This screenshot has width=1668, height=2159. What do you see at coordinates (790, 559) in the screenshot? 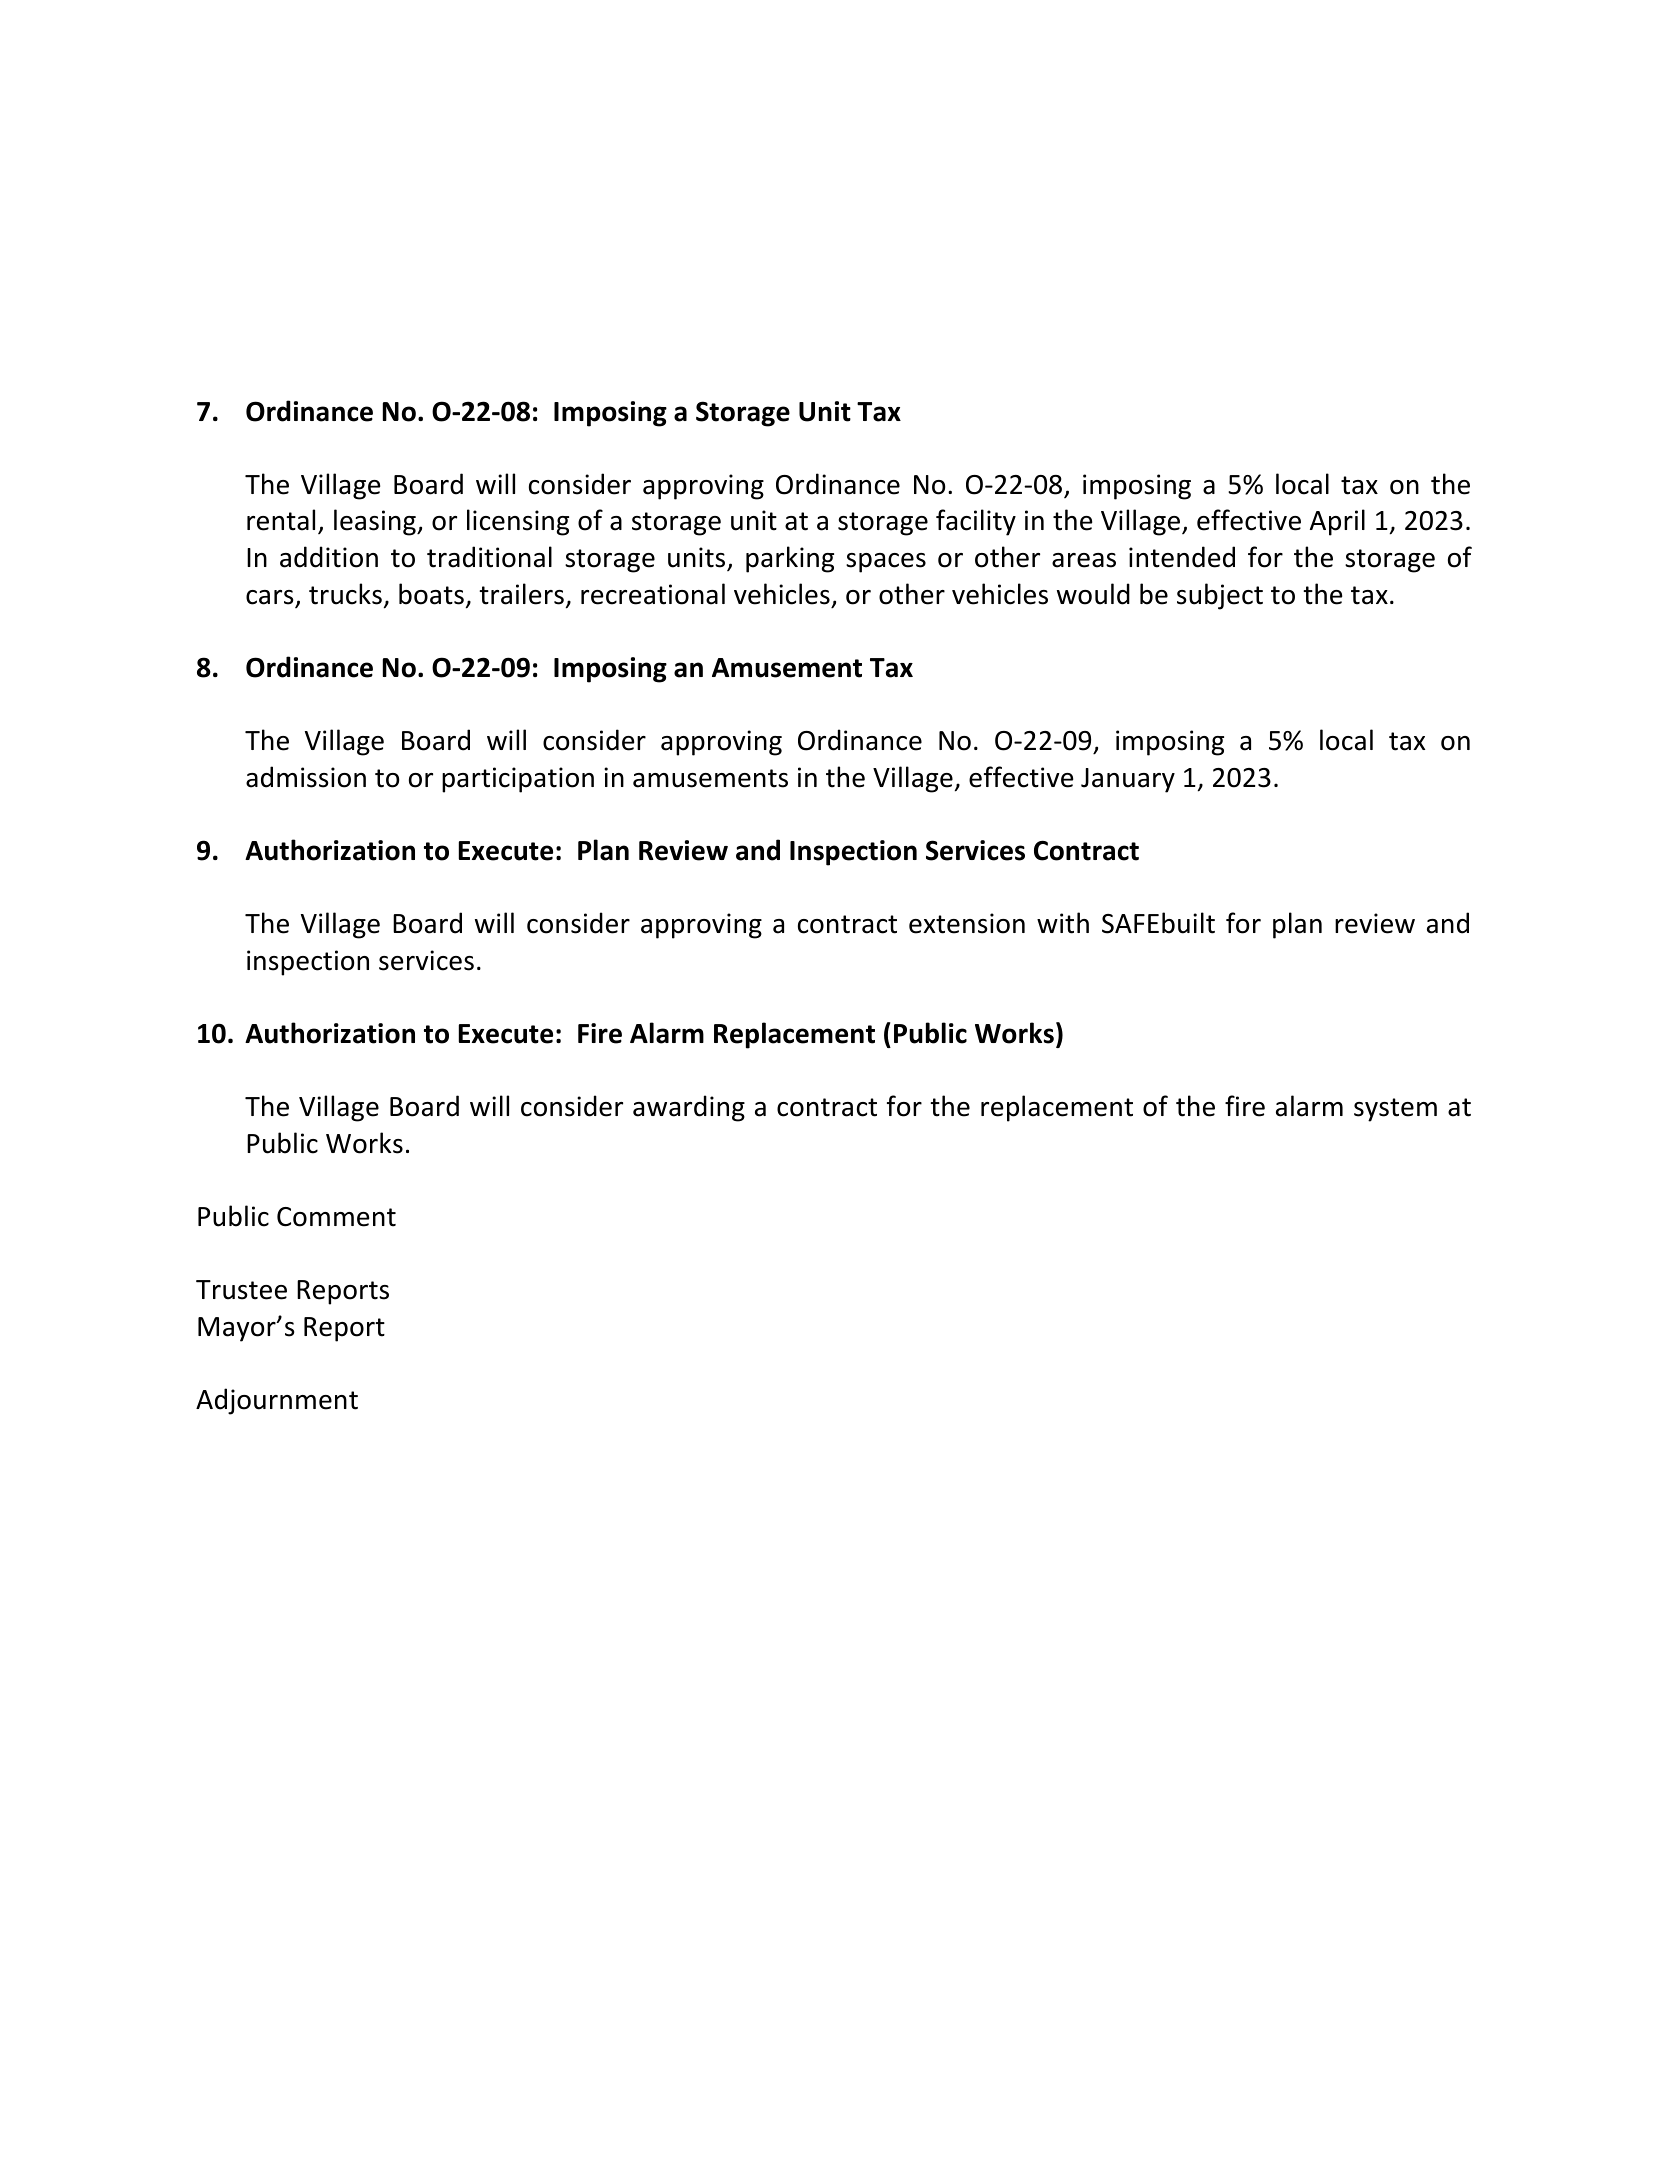
I see `parking` at bounding box center [790, 559].
